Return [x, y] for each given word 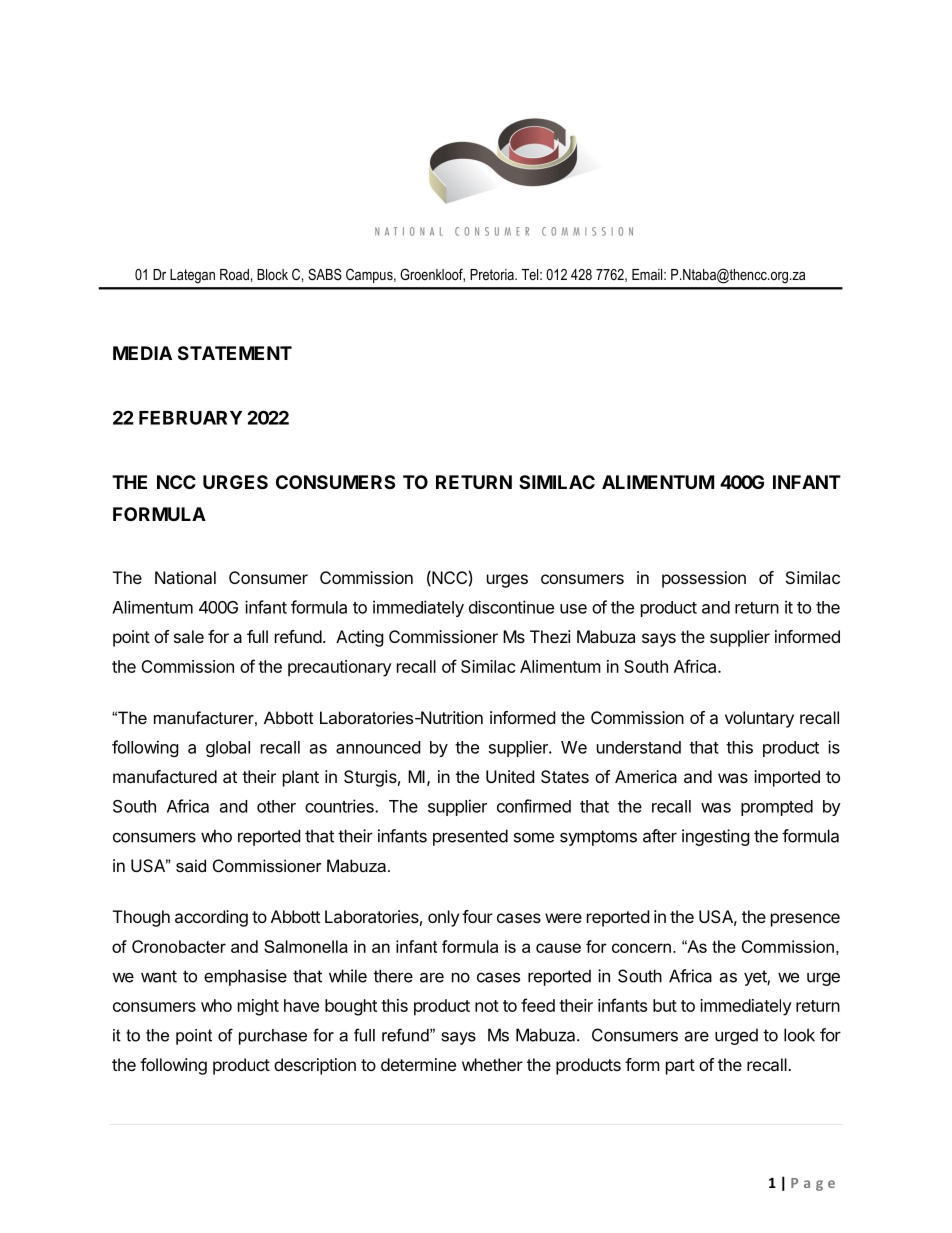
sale [189, 636]
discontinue [511, 607]
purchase [273, 1037]
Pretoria [493, 274]
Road [234, 274]
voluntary [759, 719]
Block [272, 274]
